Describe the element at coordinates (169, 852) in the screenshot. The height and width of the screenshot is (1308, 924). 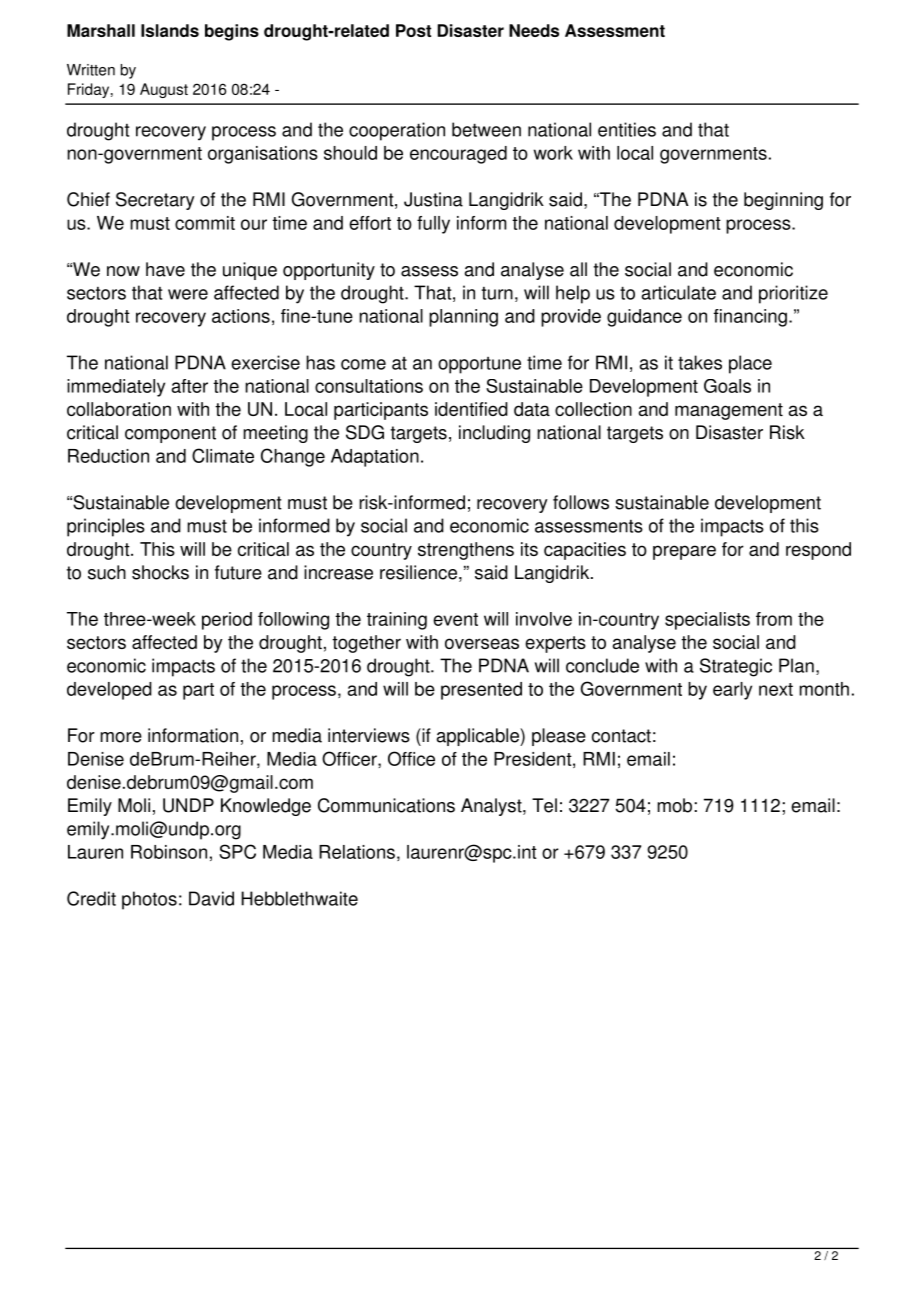
I see `Robinson` at that location.
